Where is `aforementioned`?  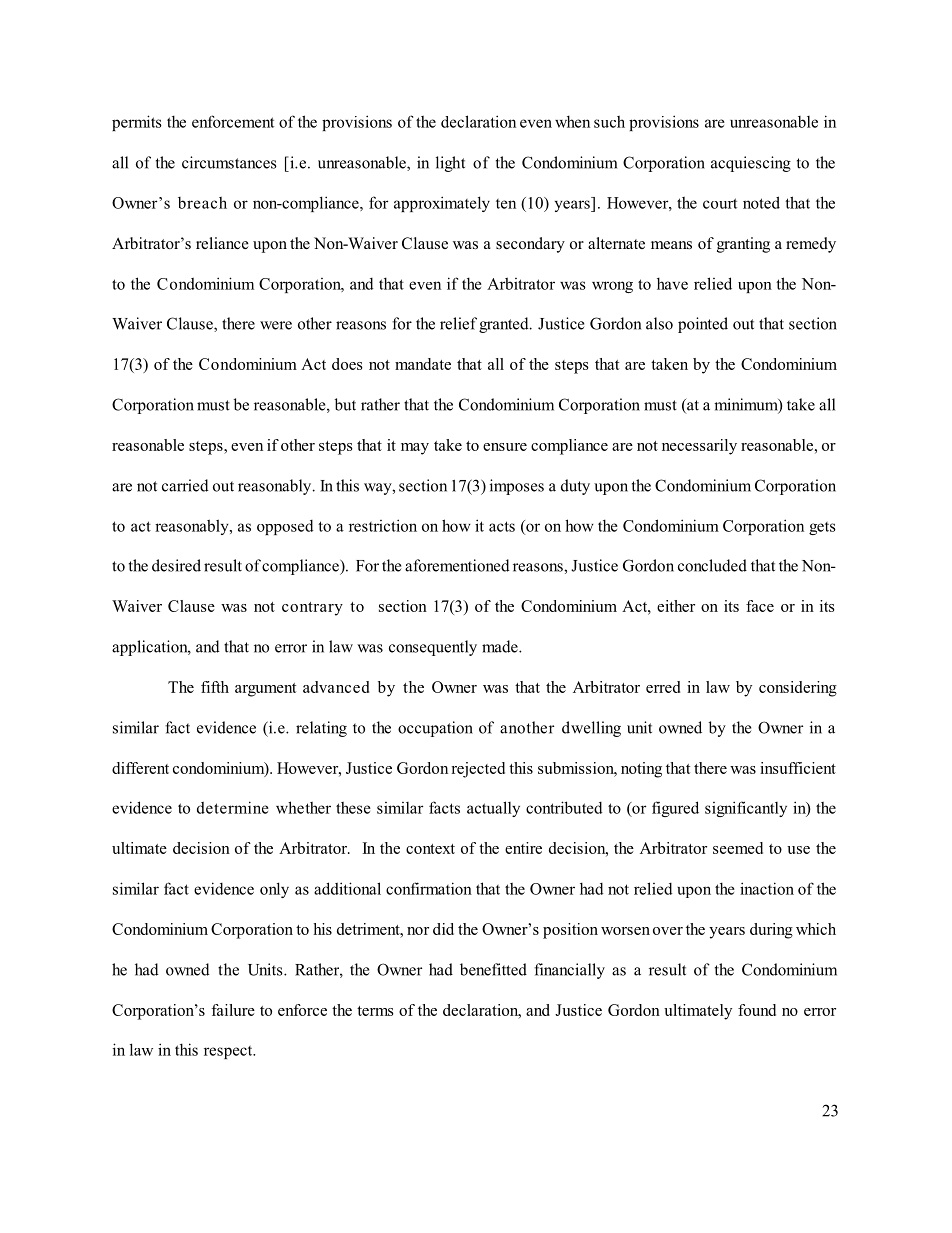 aforementioned is located at coordinates (457, 565).
